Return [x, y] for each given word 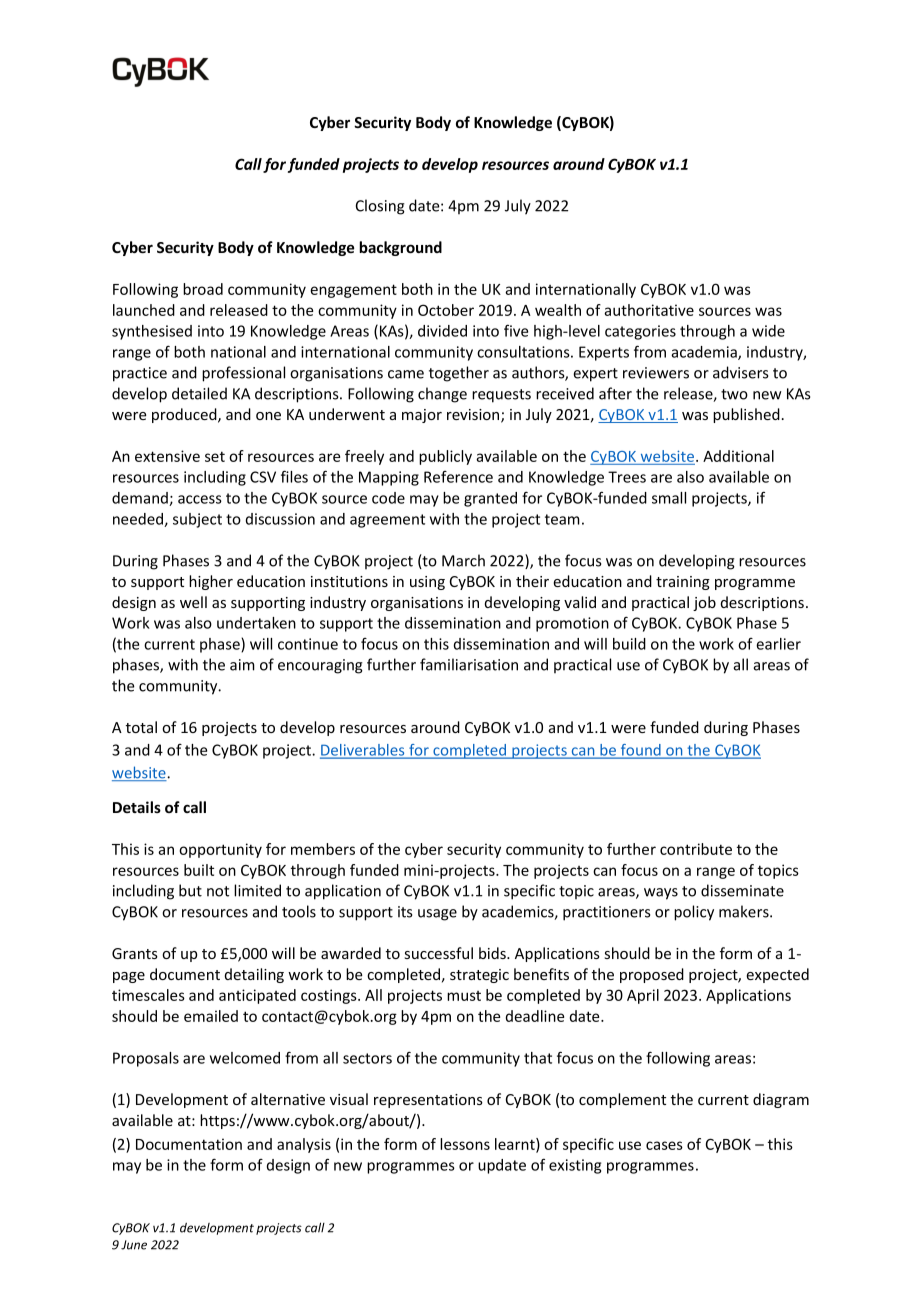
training [683, 583]
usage [437, 915]
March [463, 560]
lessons [465, 1144]
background [400, 248]
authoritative [649, 310]
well [193, 602]
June [134, 1245]
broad [203, 289]
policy [694, 913]
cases [664, 1145]
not [218, 891]
